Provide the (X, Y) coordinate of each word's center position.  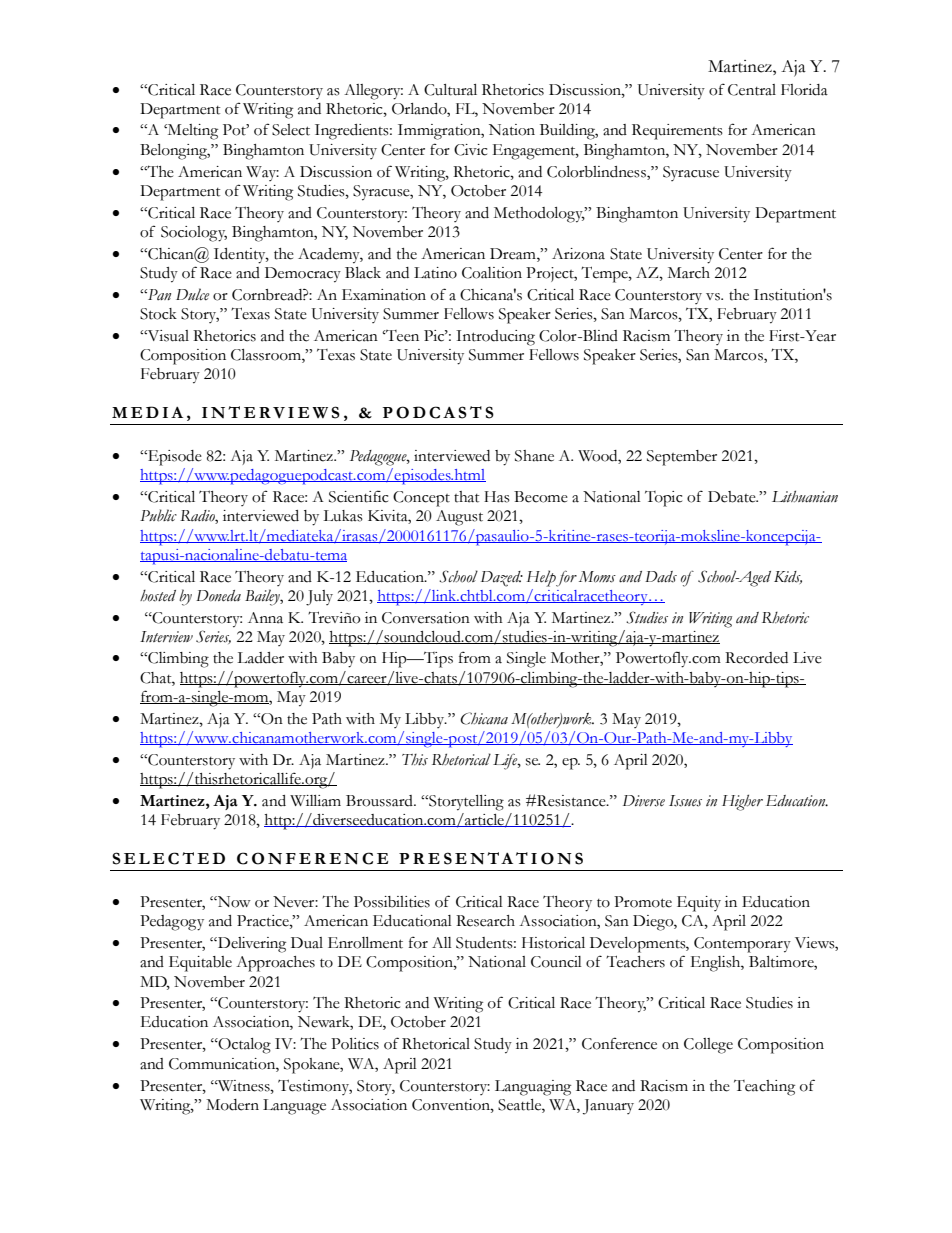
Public (158, 515)
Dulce (192, 294)
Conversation (426, 618)
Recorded (756, 658)
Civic (470, 150)
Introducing (495, 338)
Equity (699, 904)
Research (485, 921)
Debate (733, 497)
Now (233, 902)
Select (291, 130)
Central (752, 90)
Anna (265, 618)
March (689, 273)
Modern (232, 1105)
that (466, 497)
